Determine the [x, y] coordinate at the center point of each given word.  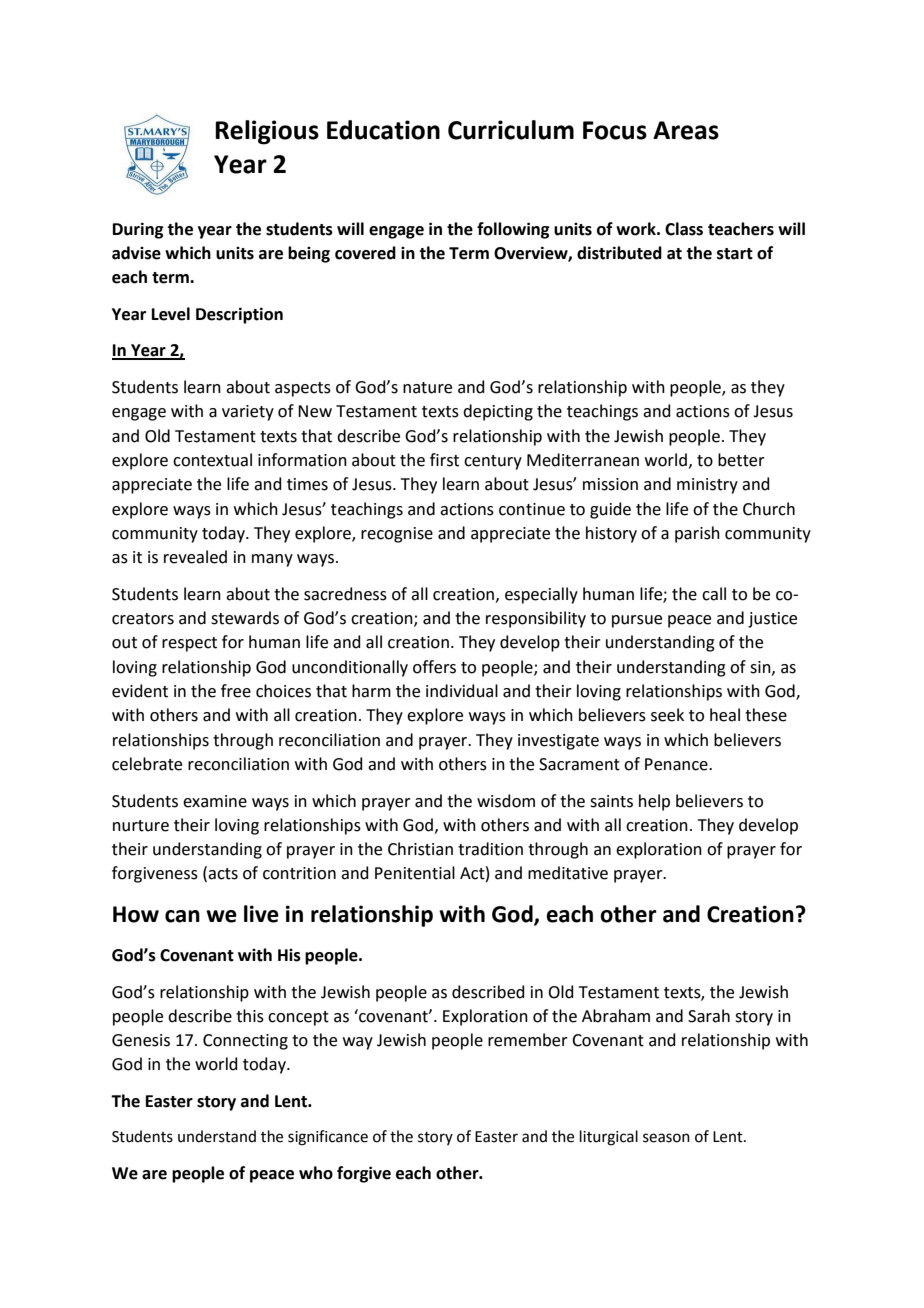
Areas [686, 130]
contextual [212, 460]
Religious [267, 132]
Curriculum [511, 130]
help [654, 802]
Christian [420, 849]
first [444, 460]
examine [215, 801]
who [316, 1173]
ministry [707, 486]
